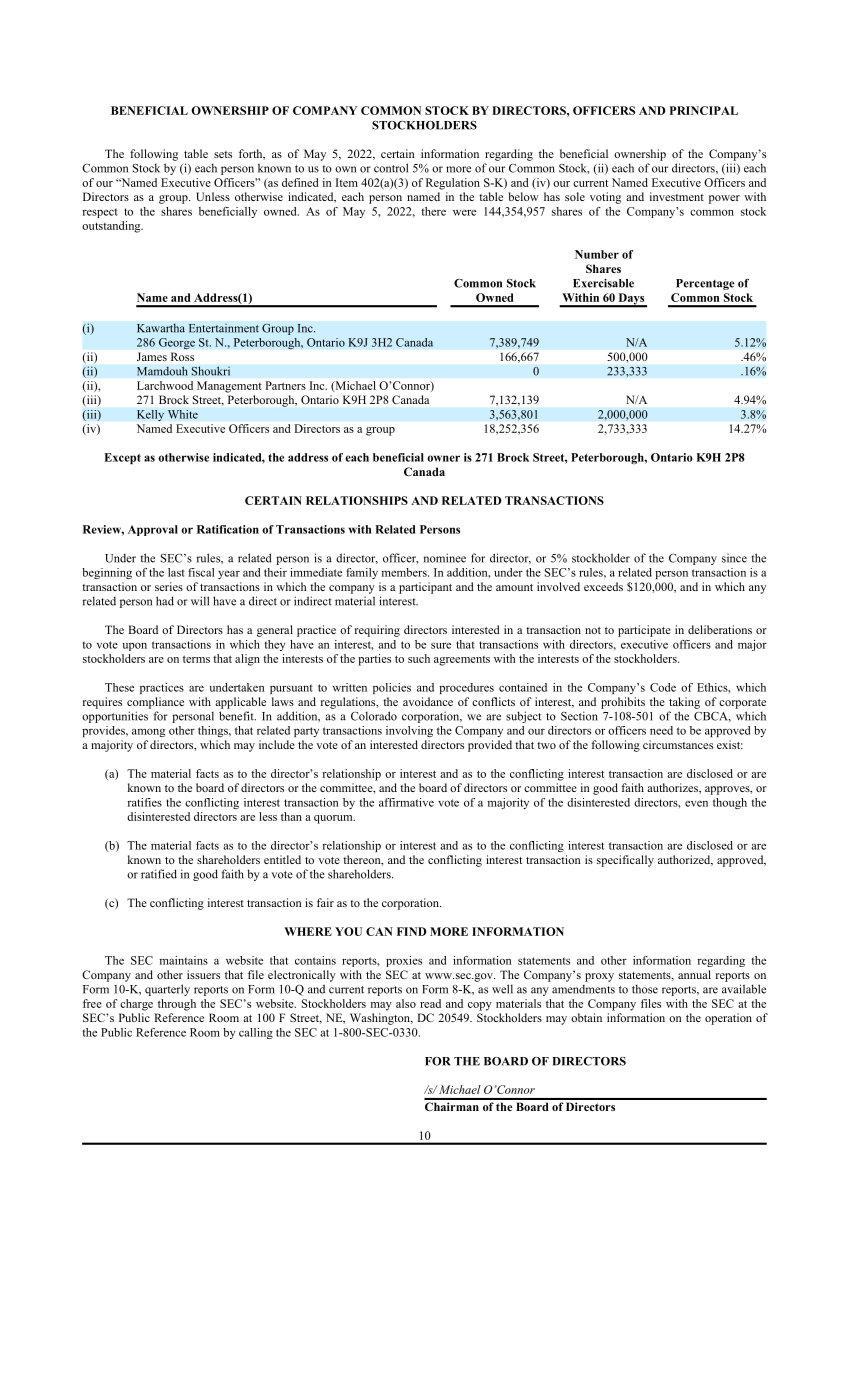 The width and height of the screenshot is (849, 1400). I want to click on last, so click(176, 572).
